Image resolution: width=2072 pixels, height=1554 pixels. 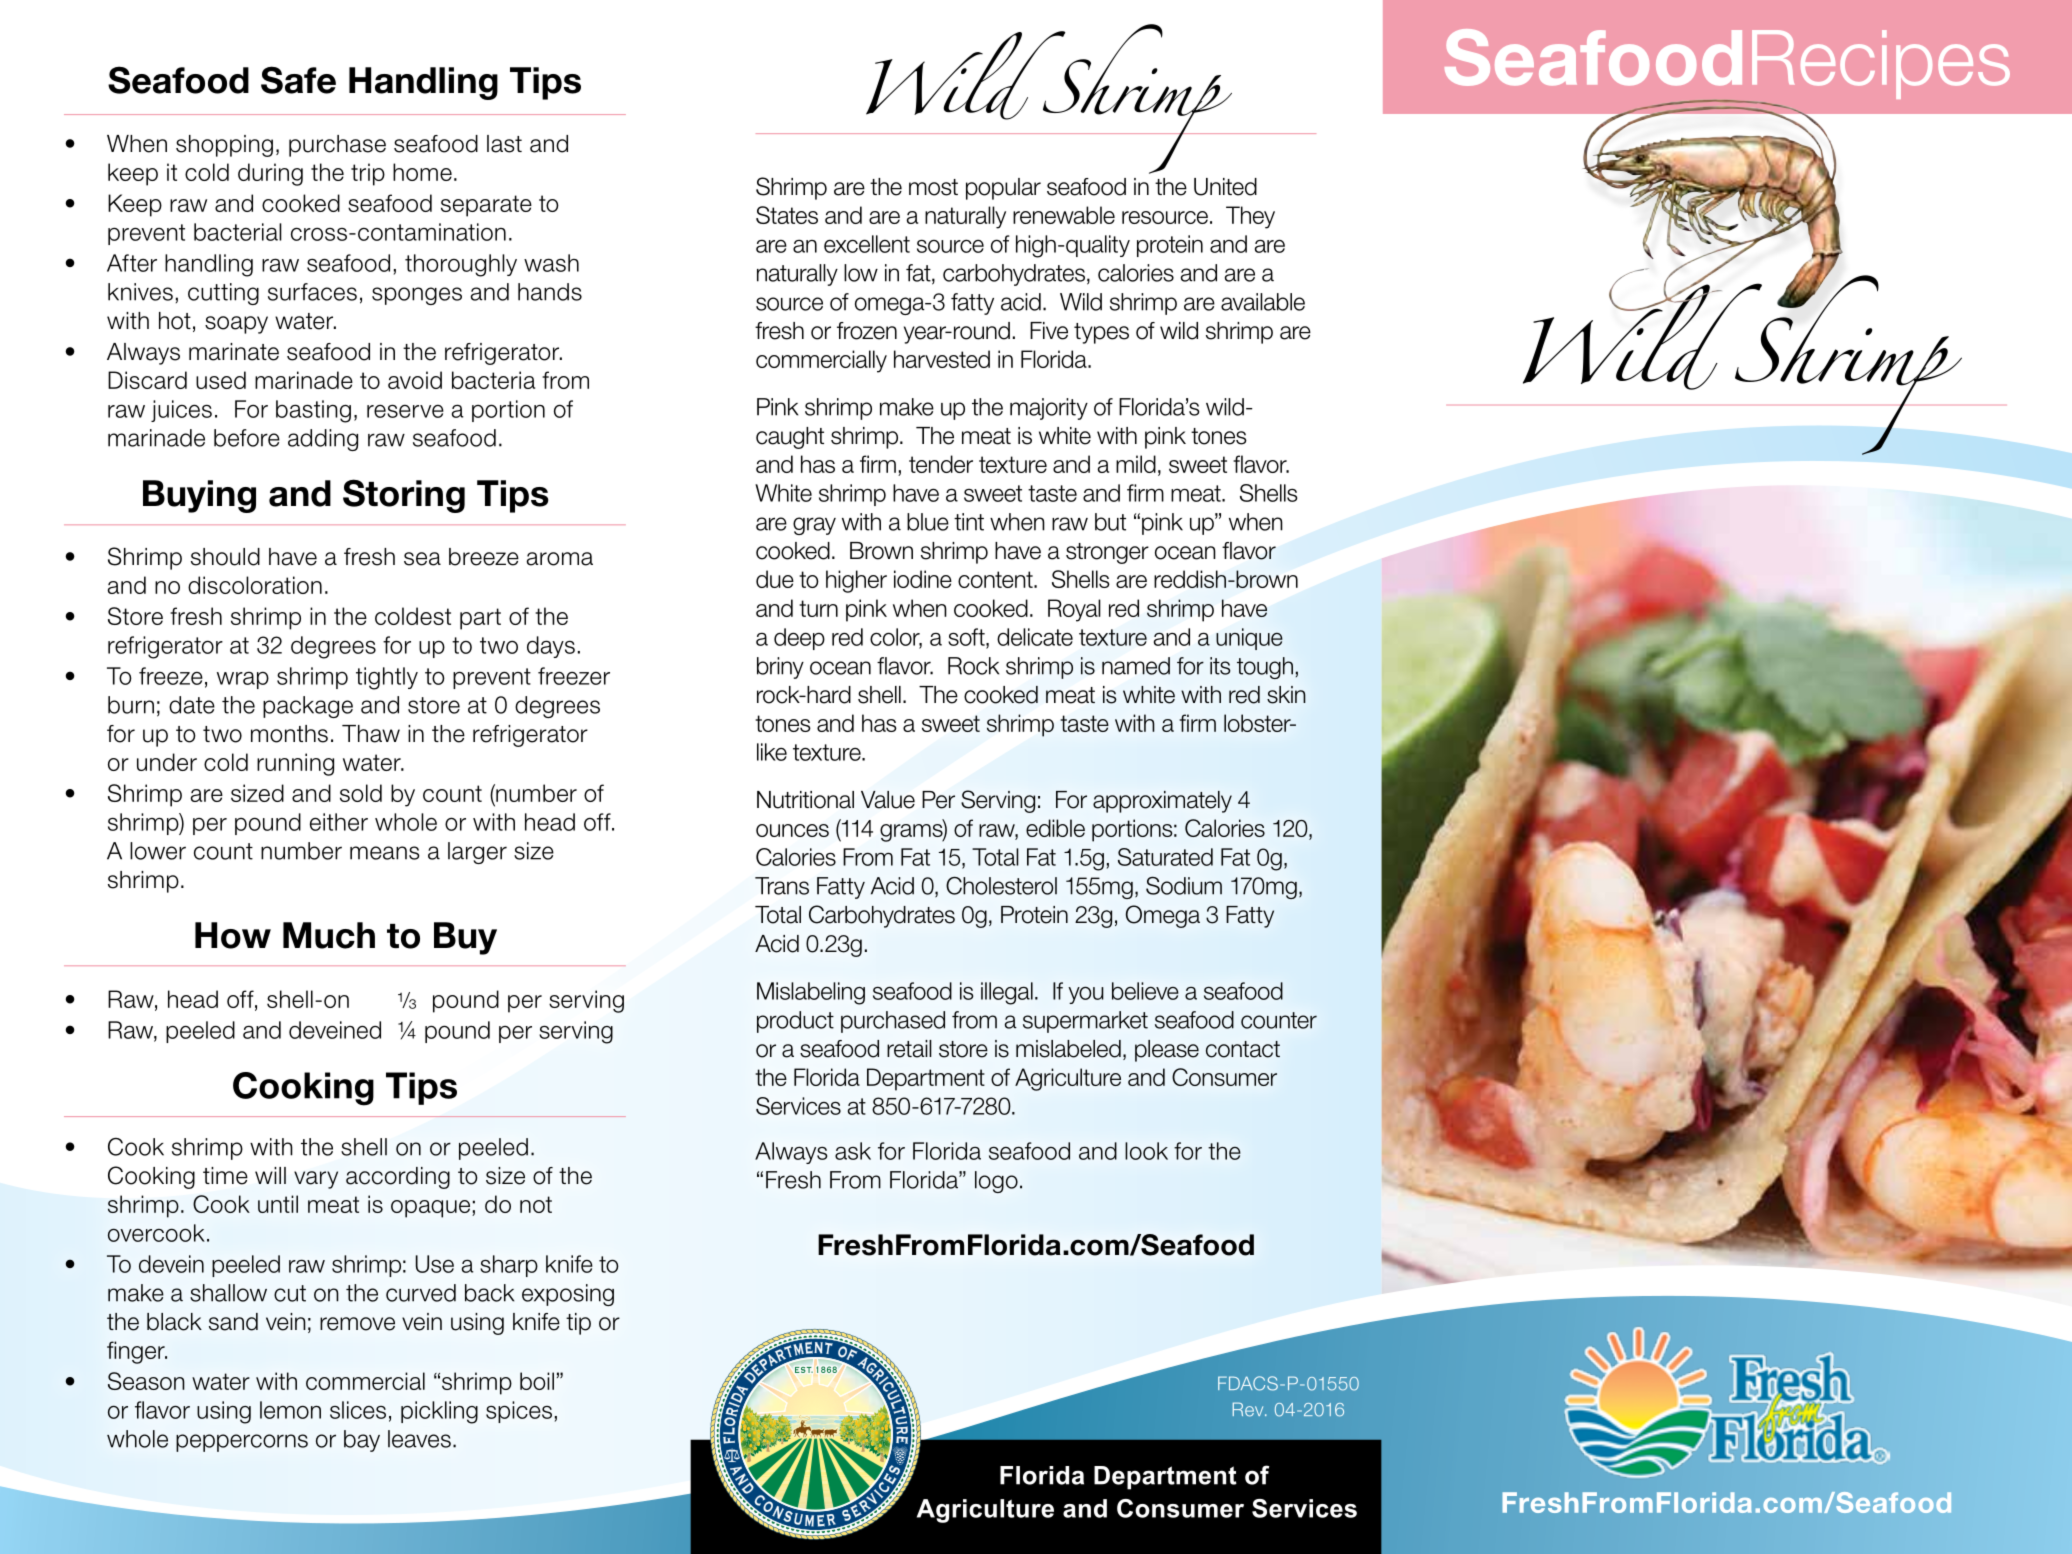 I want to click on peppercorns, so click(x=242, y=1443).
